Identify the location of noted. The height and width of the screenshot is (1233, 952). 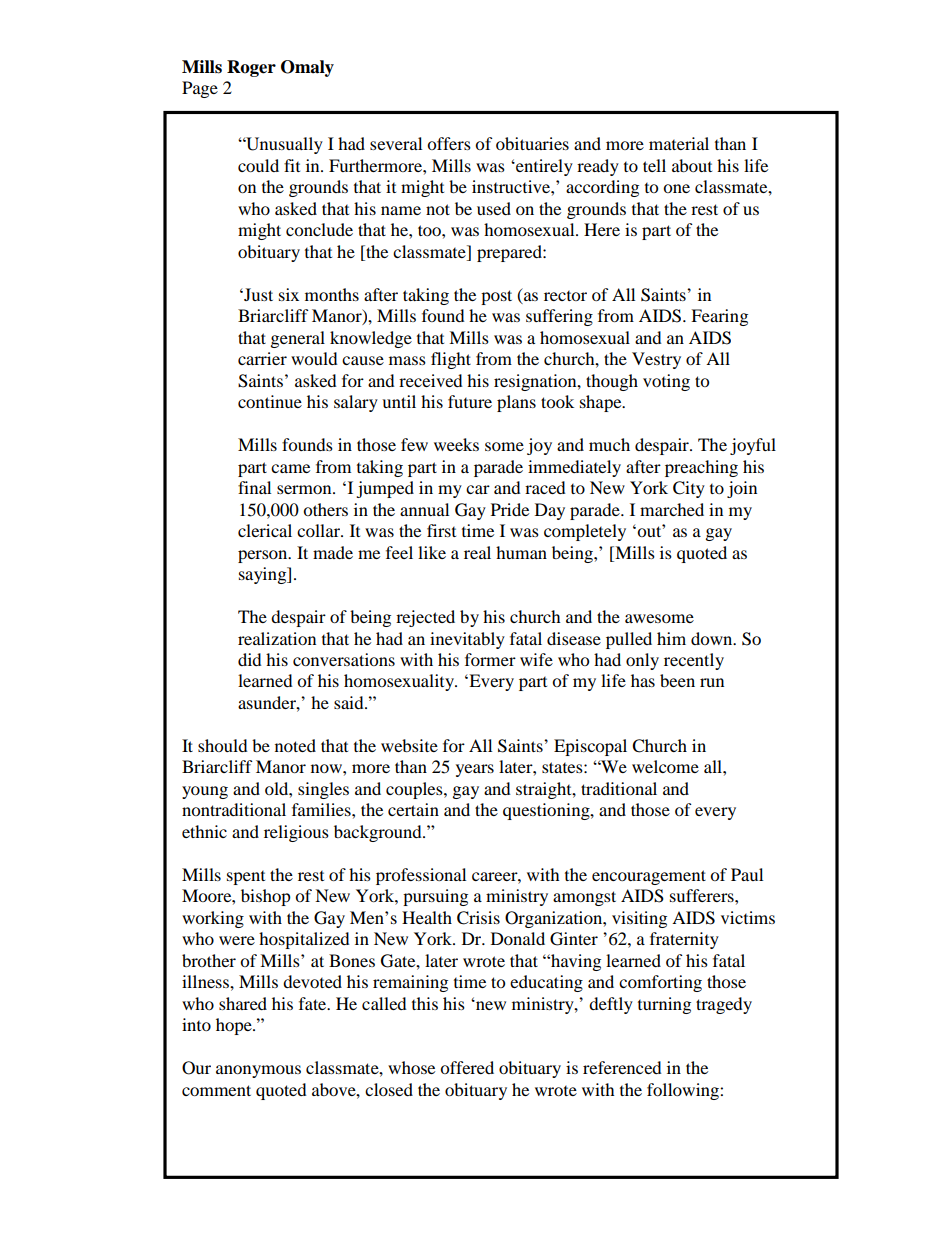
(295, 745).
